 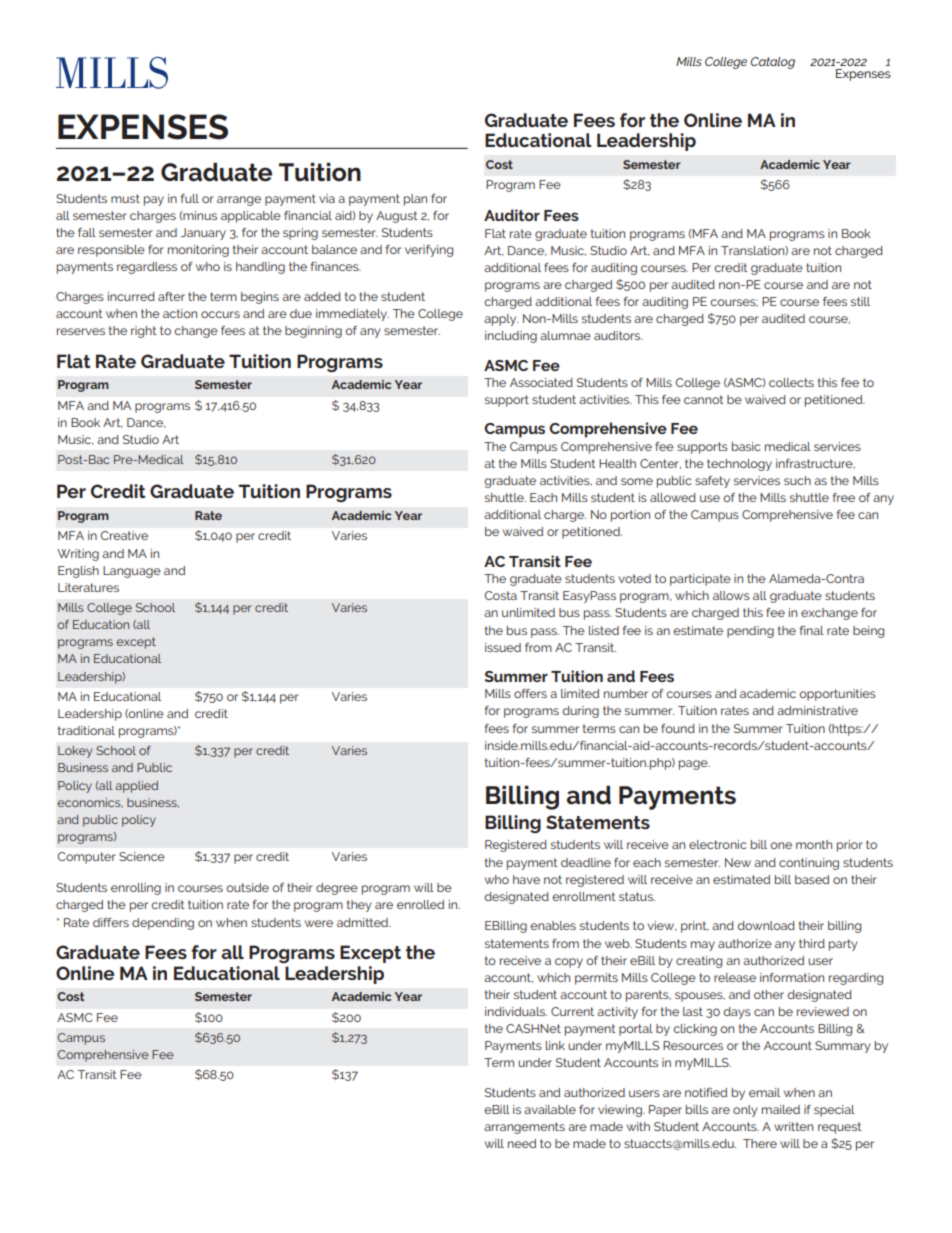 What do you see at coordinates (190, 198) in the document?
I see `full` at bounding box center [190, 198].
